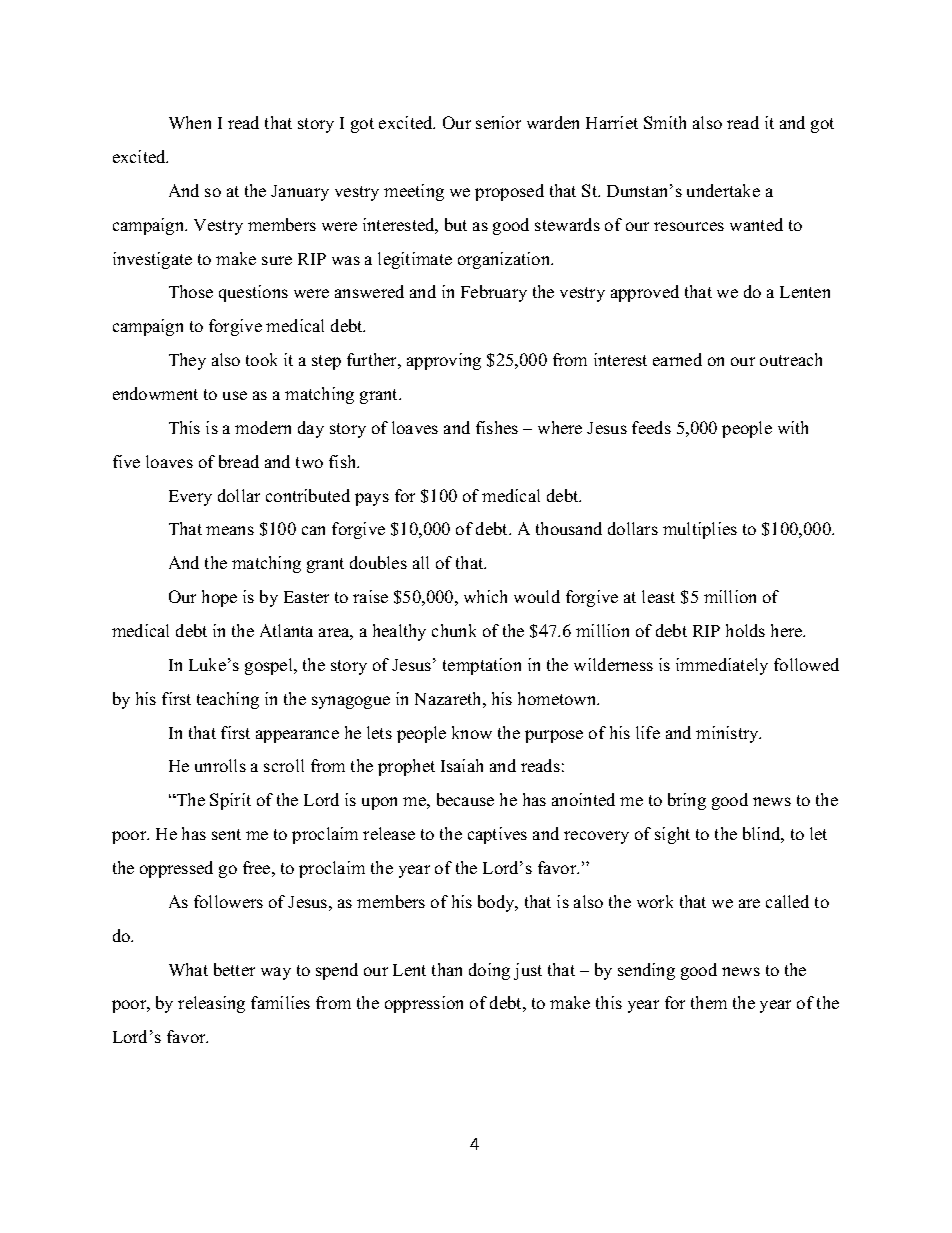 This document has width=952, height=1233. Describe the element at coordinates (447, 969) in the document. I see `than` at that location.
